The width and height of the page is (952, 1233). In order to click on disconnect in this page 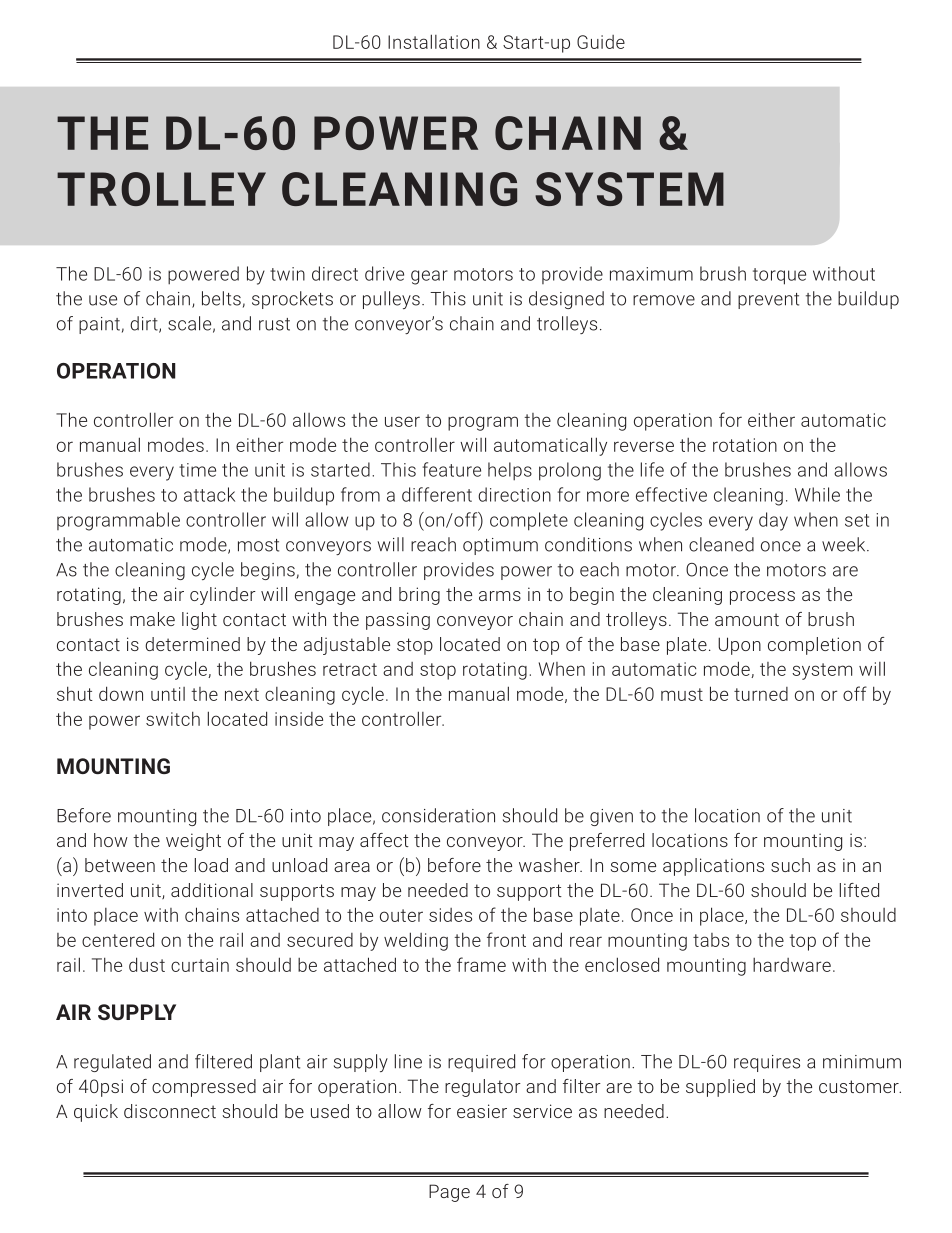, I will do `click(170, 1111)`.
